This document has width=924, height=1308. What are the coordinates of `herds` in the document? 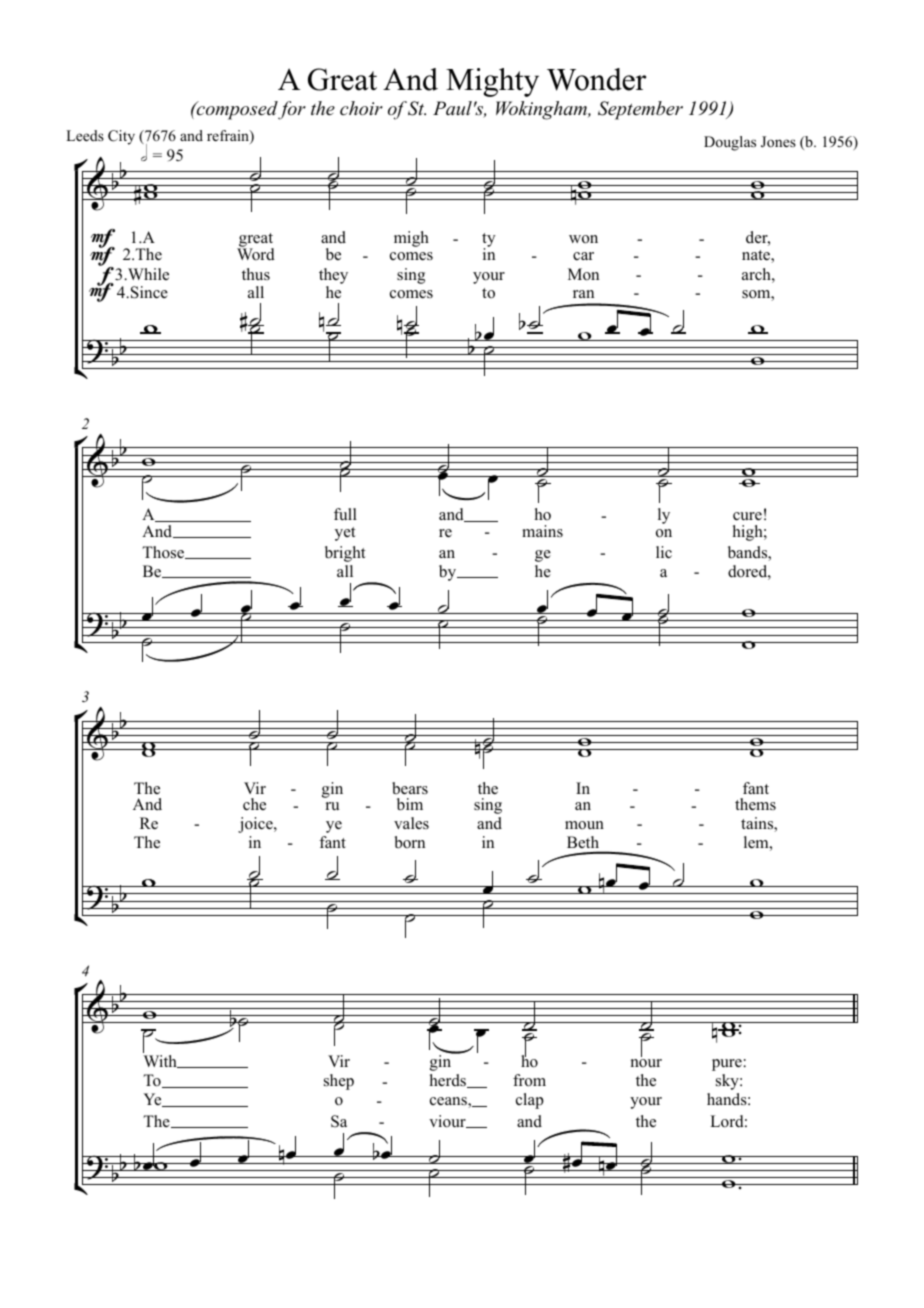 It's located at (449, 1081).
